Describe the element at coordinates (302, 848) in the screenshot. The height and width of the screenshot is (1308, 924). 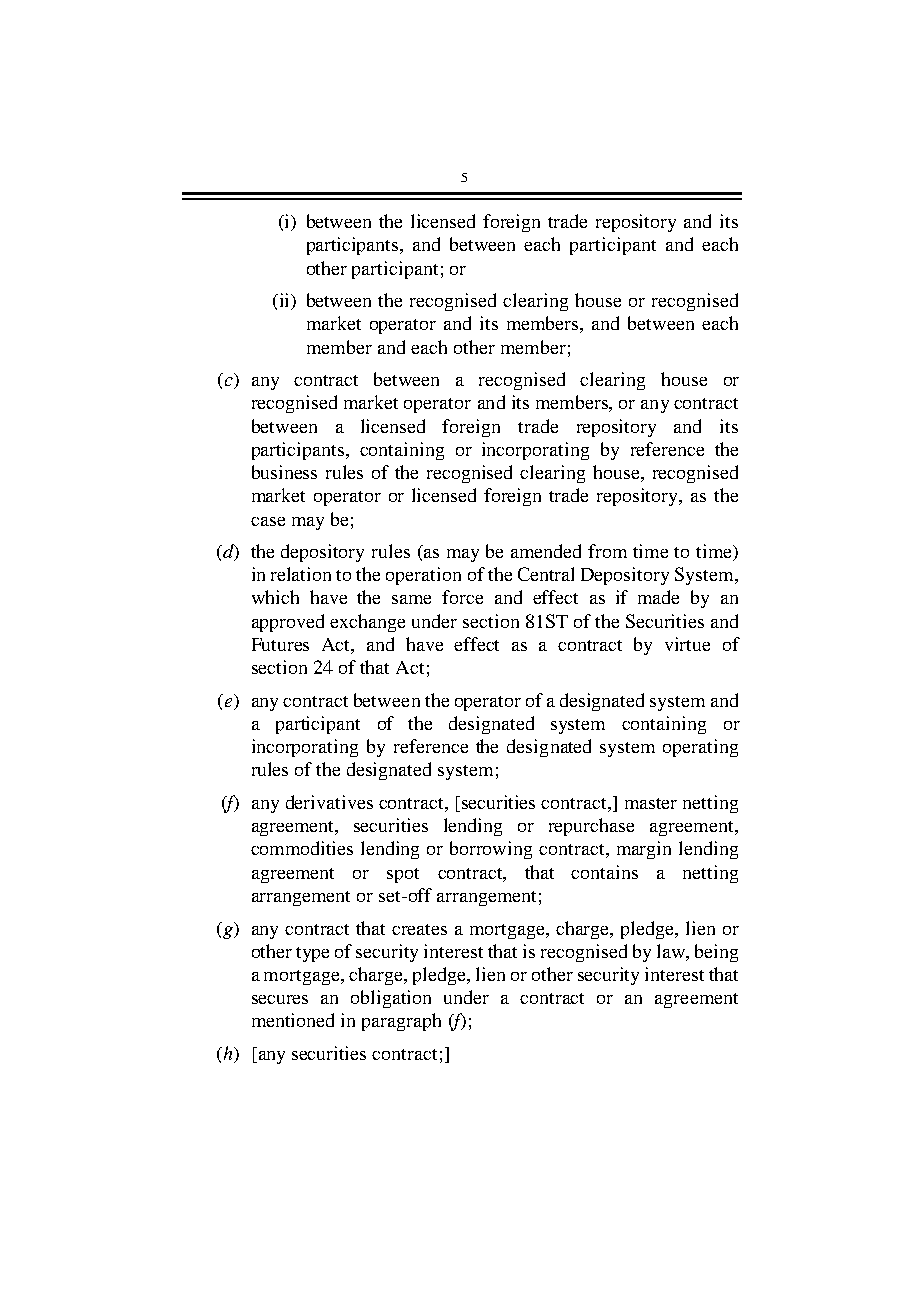
I see `commodities` at that location.
